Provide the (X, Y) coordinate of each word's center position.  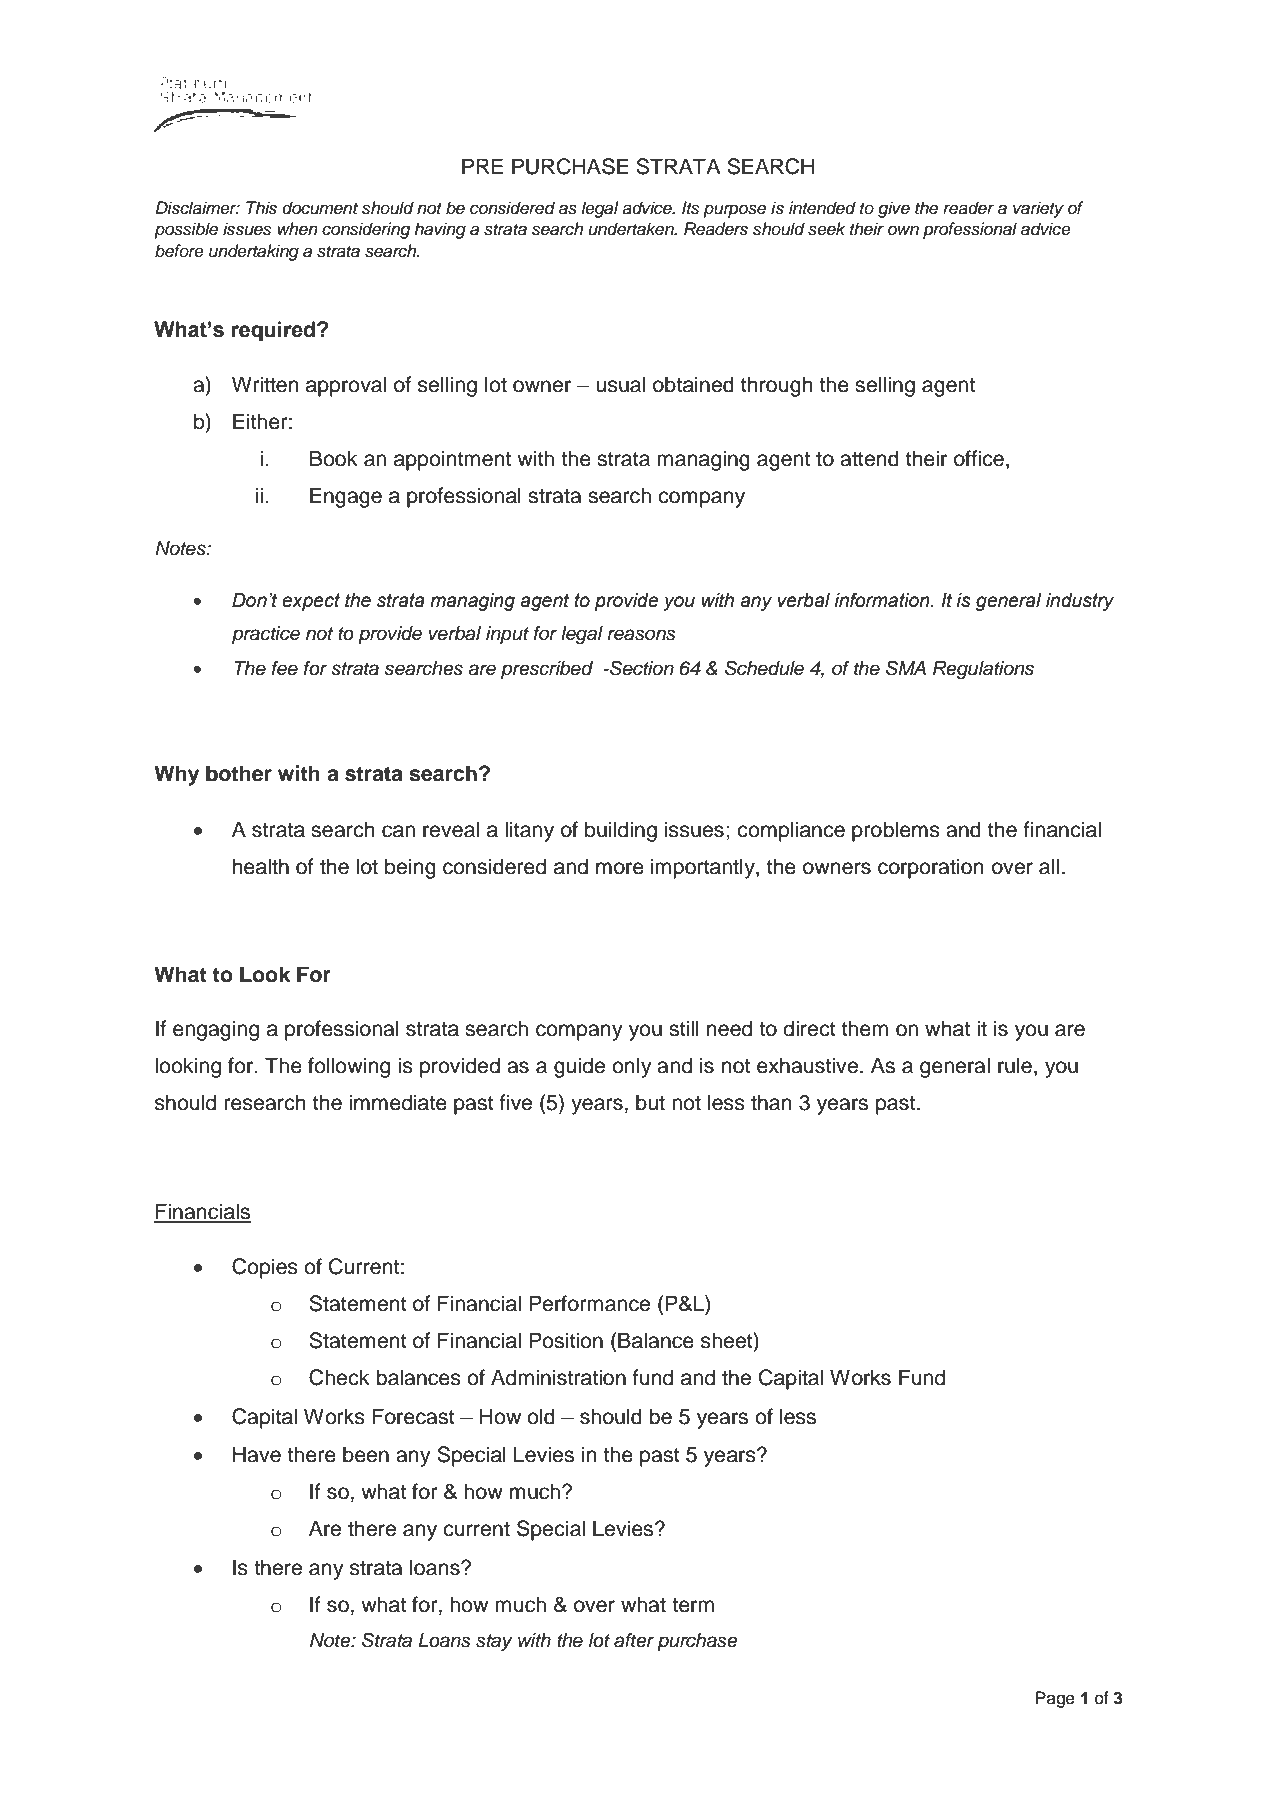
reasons (641, 635)
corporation (931, 868)
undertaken (632, 229)
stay (494, 1642)
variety (1038, 209)
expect (311, 602)
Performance (589, 1303)
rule (1015, 1065)
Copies (265, 1268)
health (261, 866)
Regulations (983, 670)
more (620, 868)
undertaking (254, 252)
